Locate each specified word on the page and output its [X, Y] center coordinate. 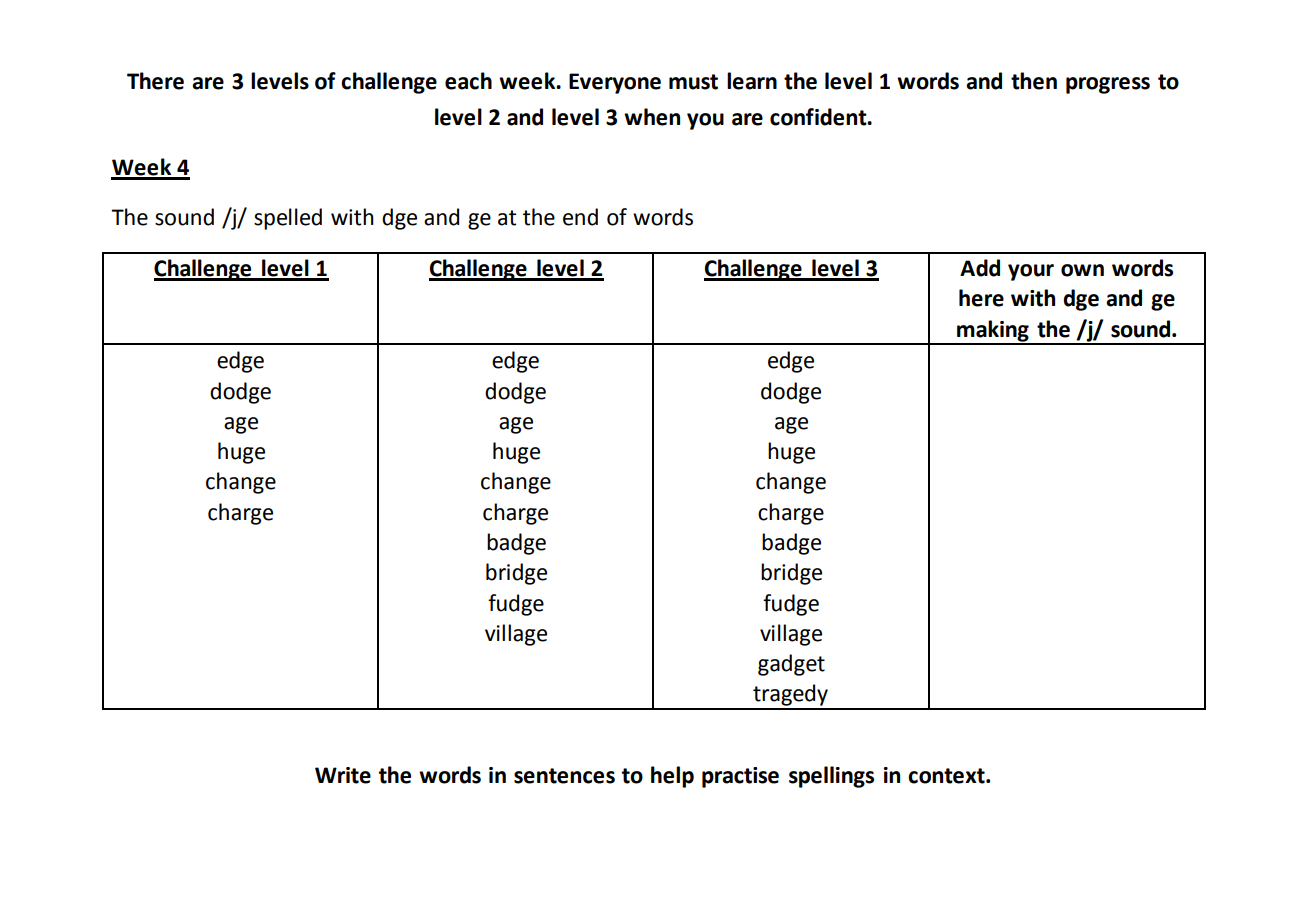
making [993, 332]
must [693, 82]
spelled [288, 219]
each [468, 81]
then [1034, 81]
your [1031, 272]
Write [343, 775]
